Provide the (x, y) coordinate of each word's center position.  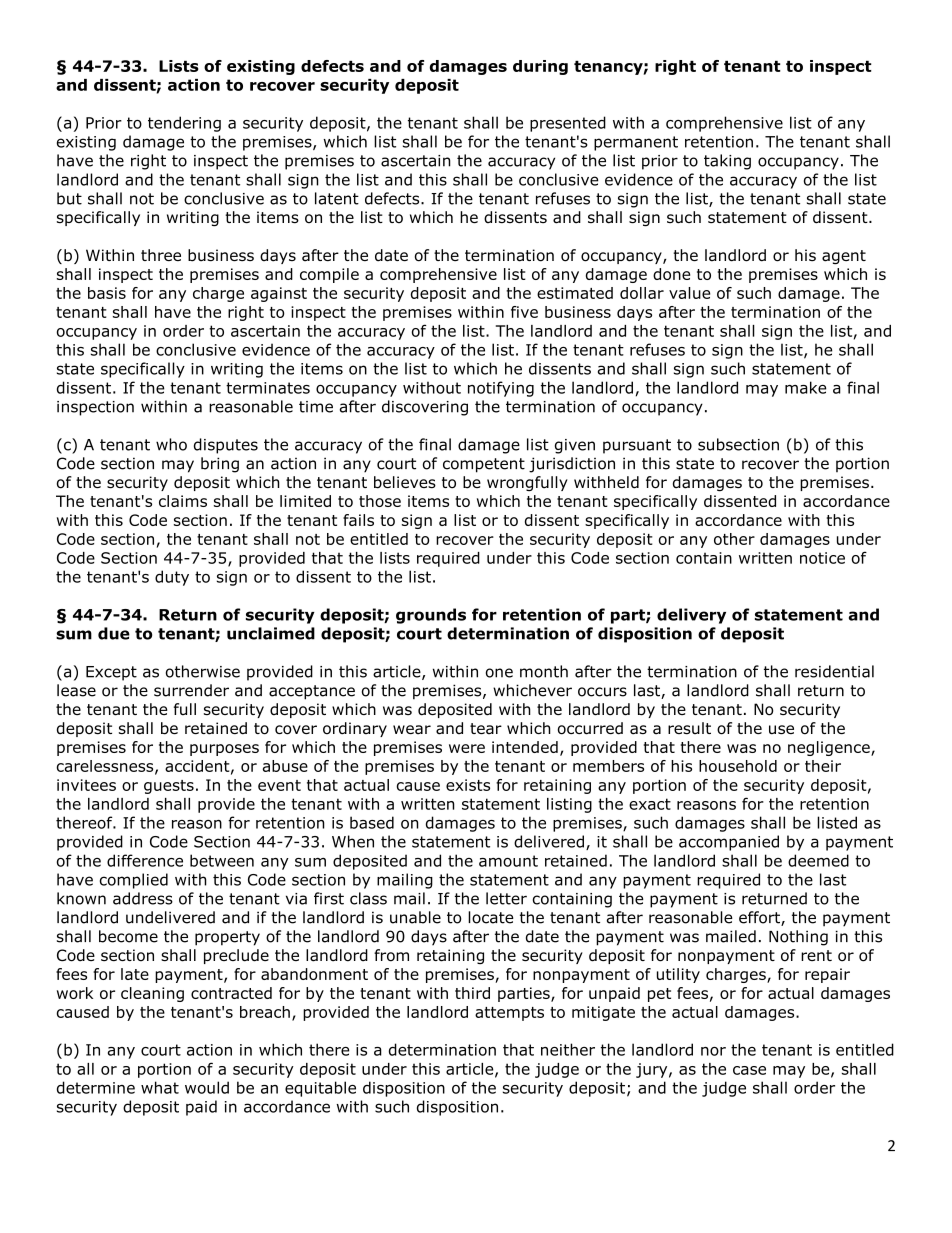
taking (727, 162)
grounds (431, 616)
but (69, 198)
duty (172, 578)
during (540, 67)
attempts (509, 1014)
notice (822, 558)
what (160, 1087)
